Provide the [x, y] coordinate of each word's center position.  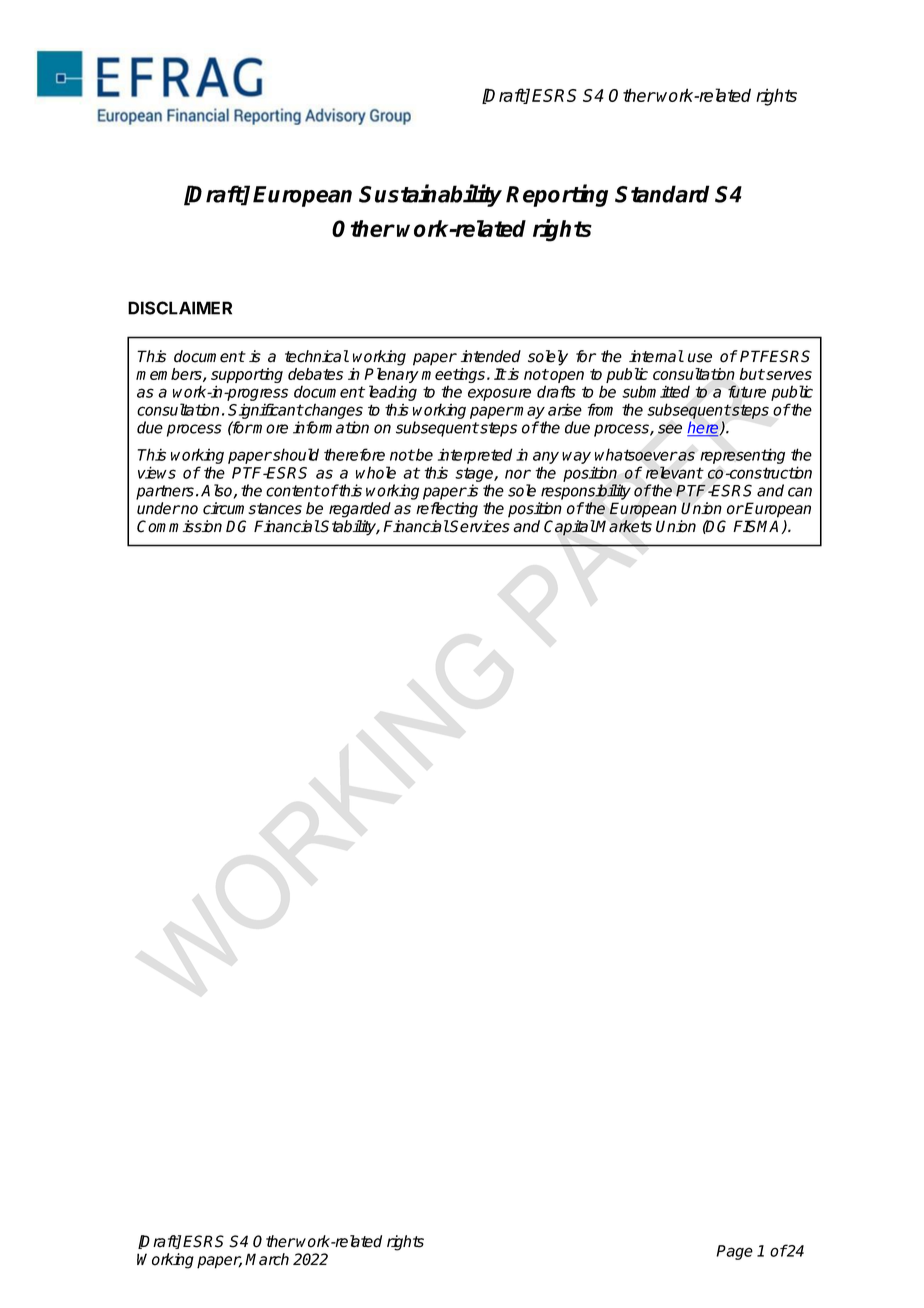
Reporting [557, 195]
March [267, 1259]
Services [479, 526]
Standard [662, 194]
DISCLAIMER [180, 308]
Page [734, 1252]
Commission [179, 526]
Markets [623, 526]
